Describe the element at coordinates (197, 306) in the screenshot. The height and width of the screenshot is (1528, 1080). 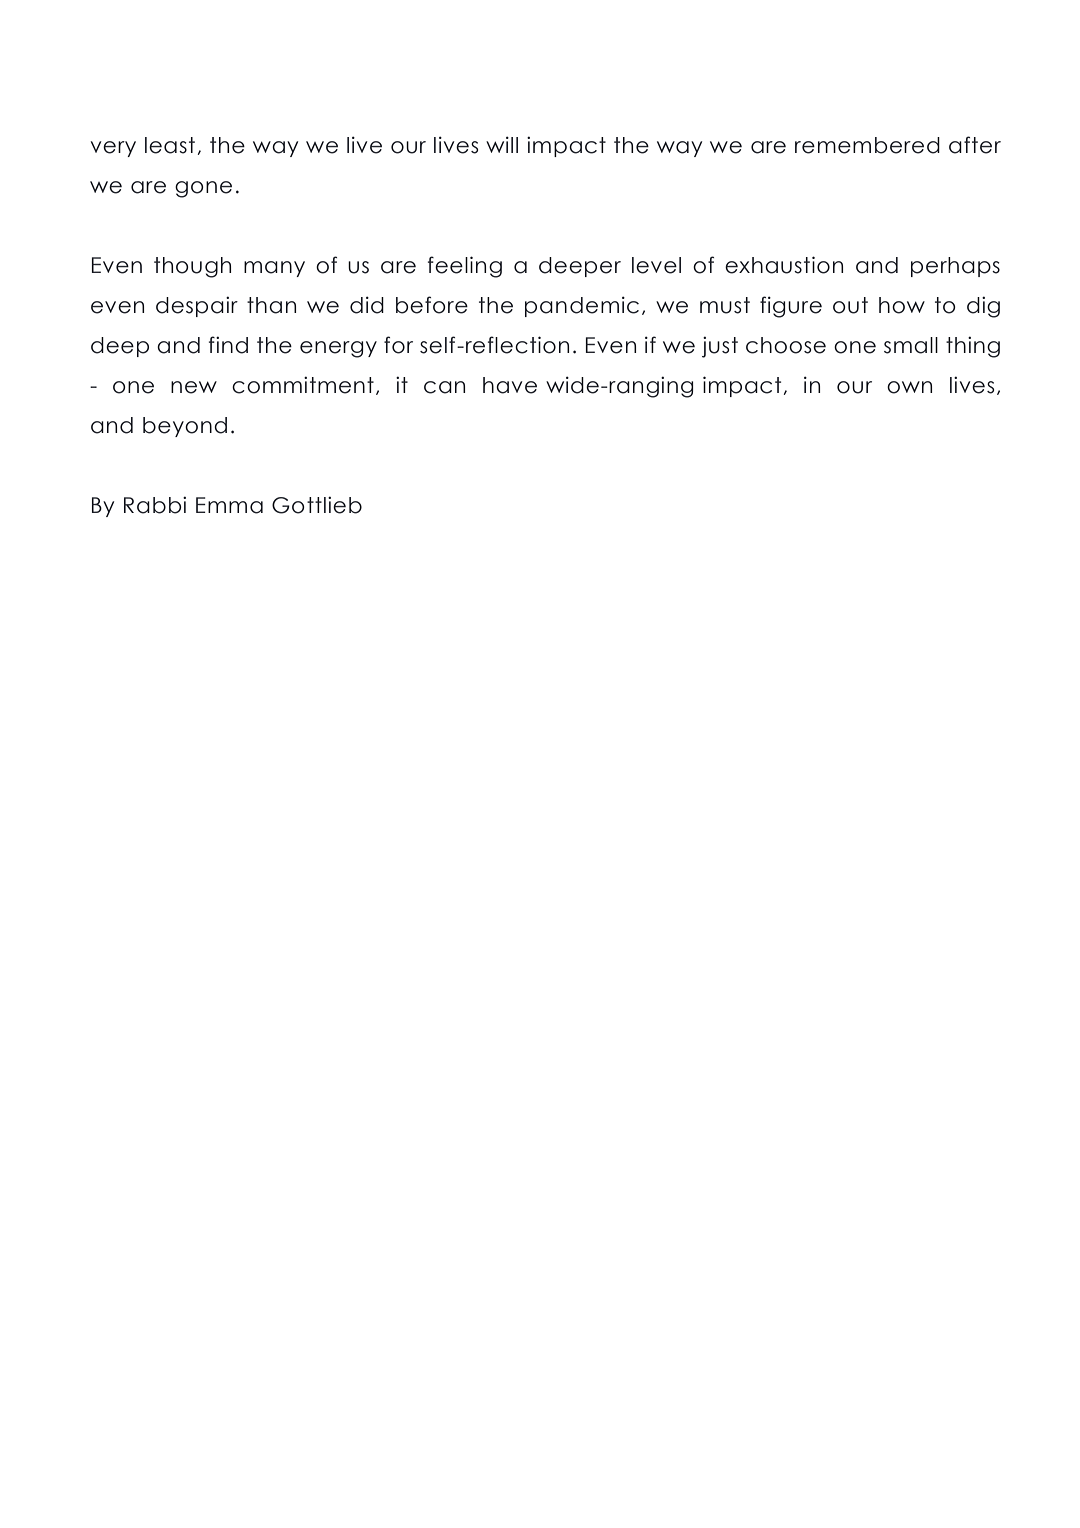
I see `despair` at that location.
